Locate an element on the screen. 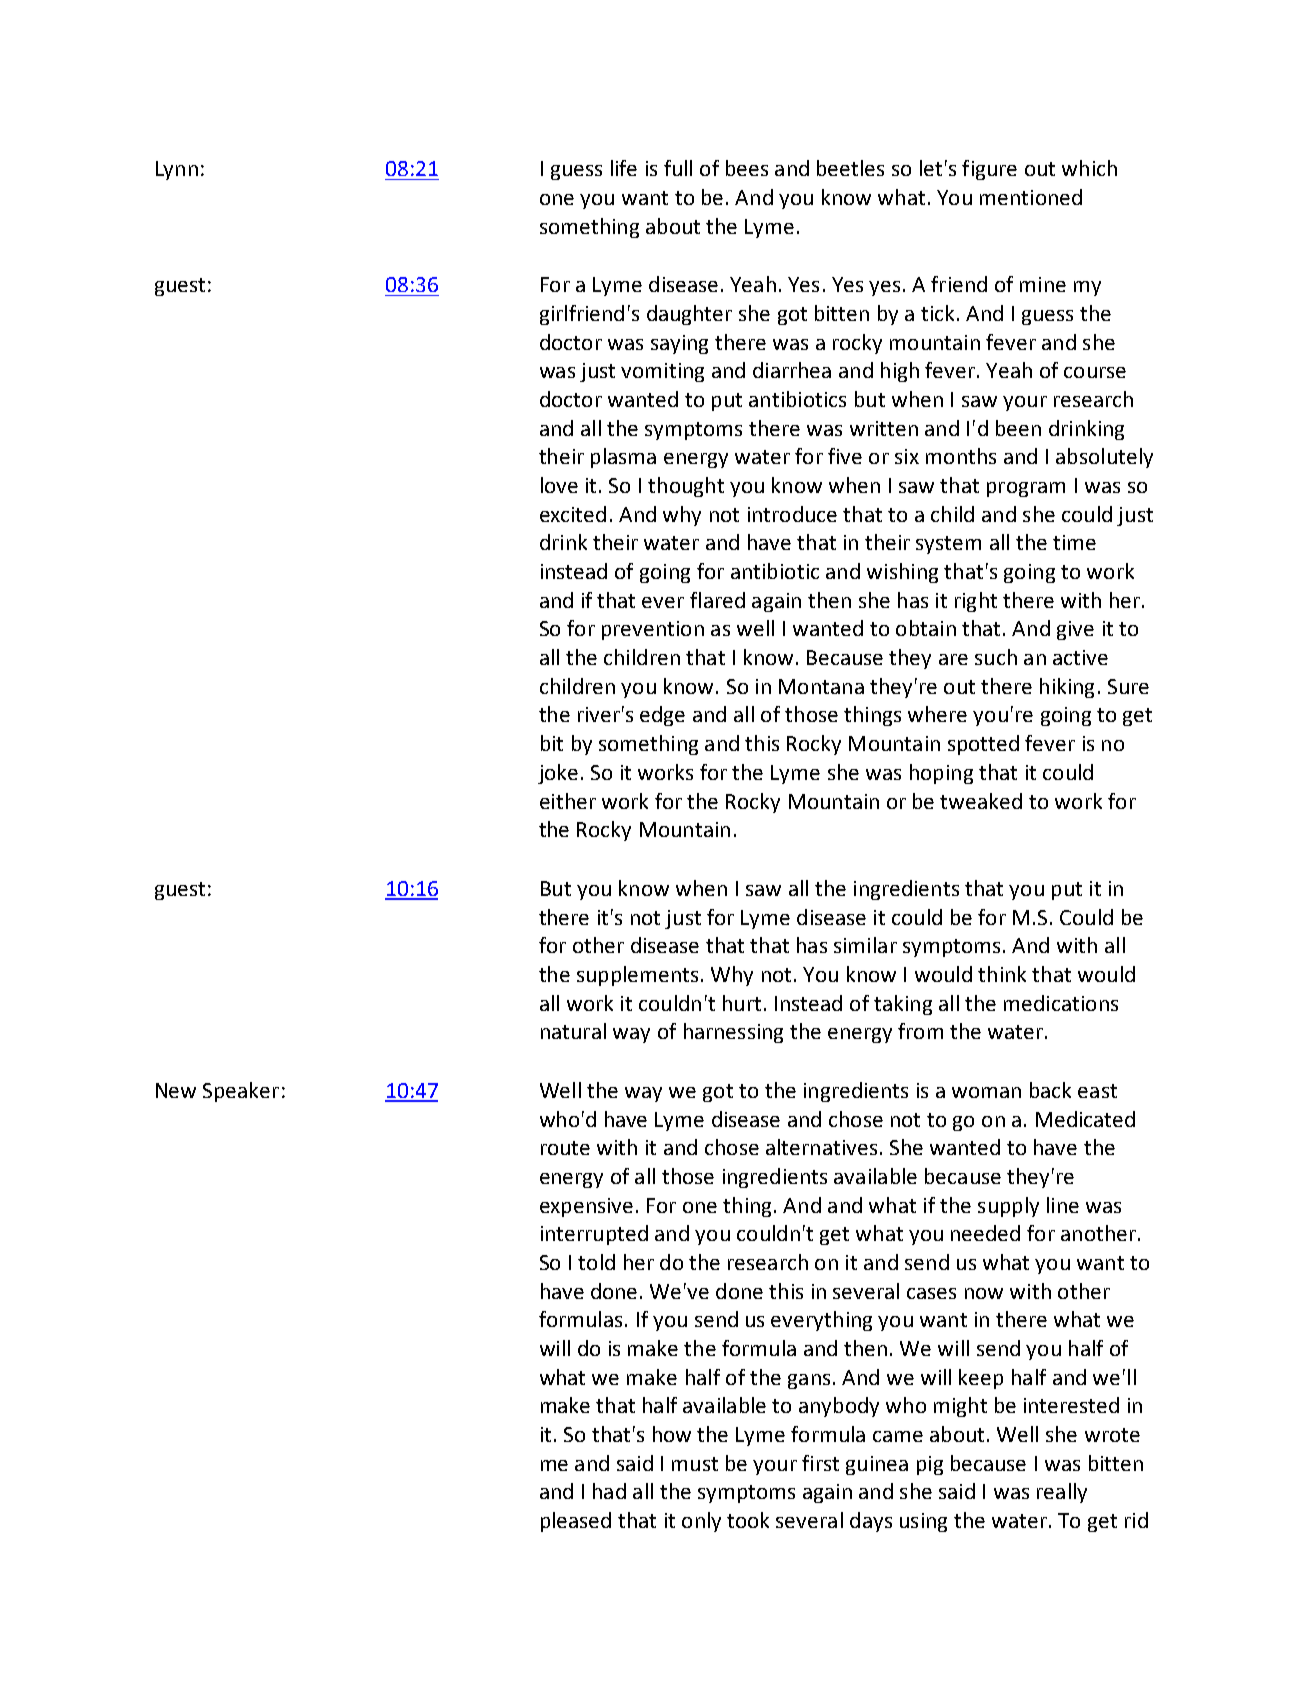  pleased is located at coordinates (576, 1522).
